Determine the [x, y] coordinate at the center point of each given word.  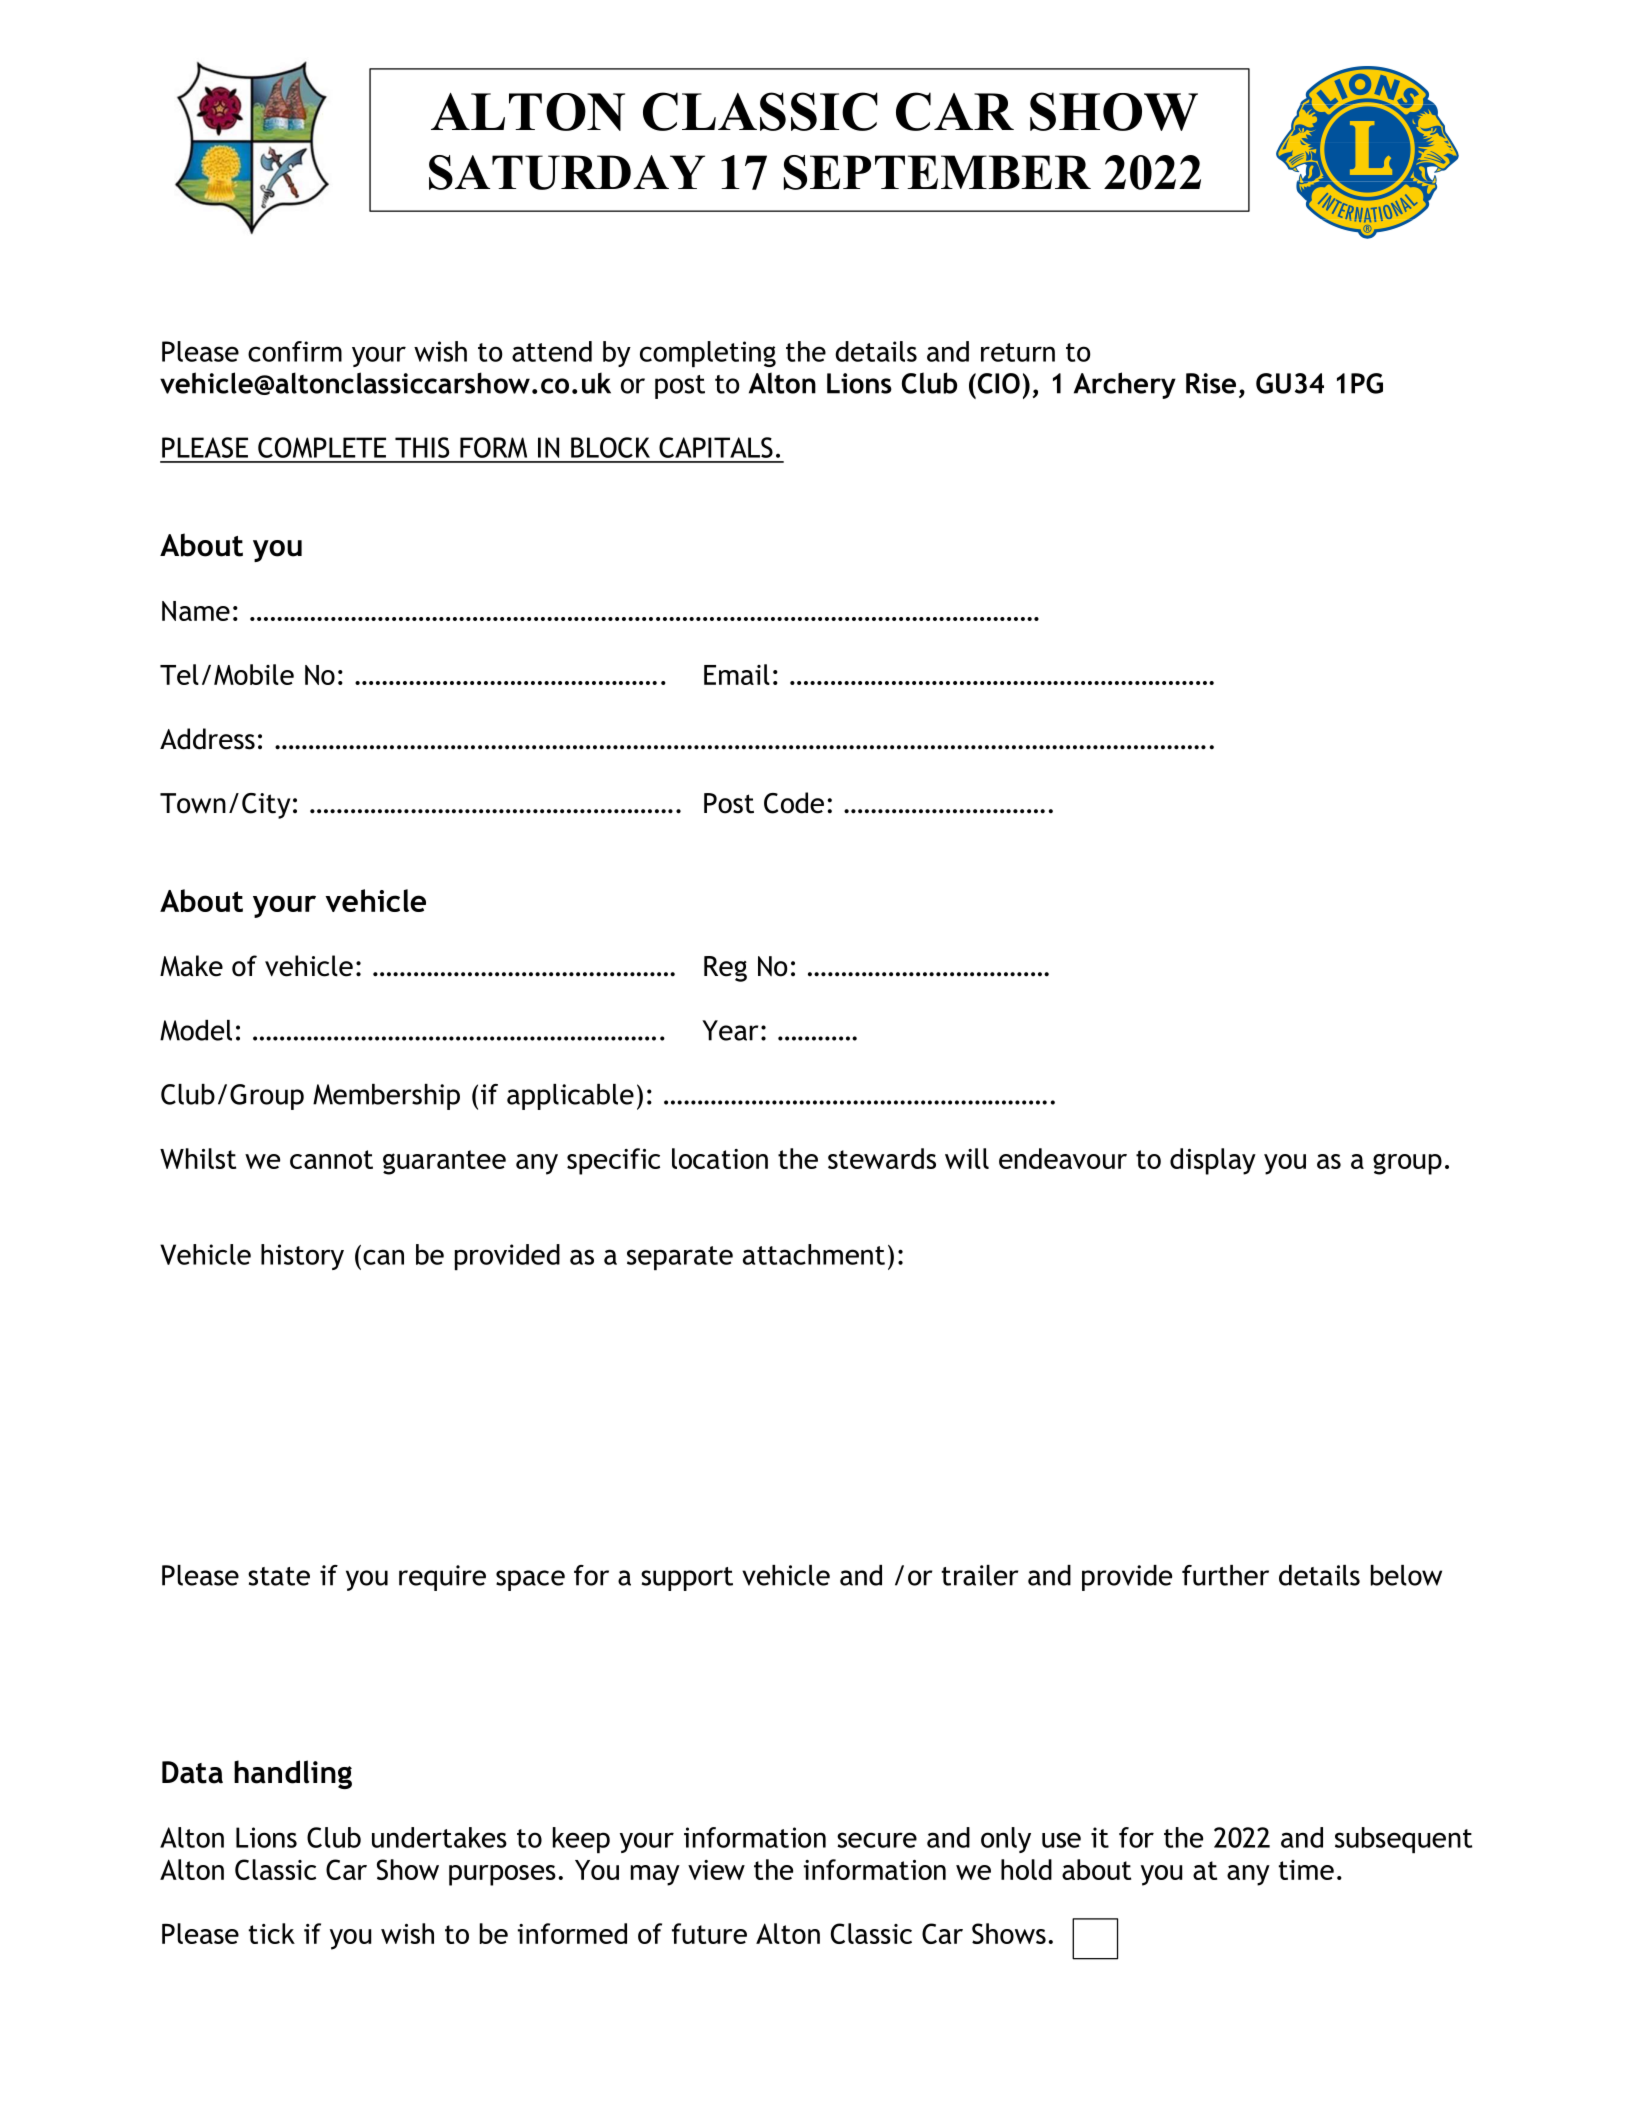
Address [207, 739]
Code [794, 803]
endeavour [1063, 1158]
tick [272, 1933]
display [1213, 1161]
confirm [295, 351]
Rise [1211, 383]
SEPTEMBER [937, 172]
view [716, 1870]
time [1306, 1870]
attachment [814, 1254]
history [302, 1257]
